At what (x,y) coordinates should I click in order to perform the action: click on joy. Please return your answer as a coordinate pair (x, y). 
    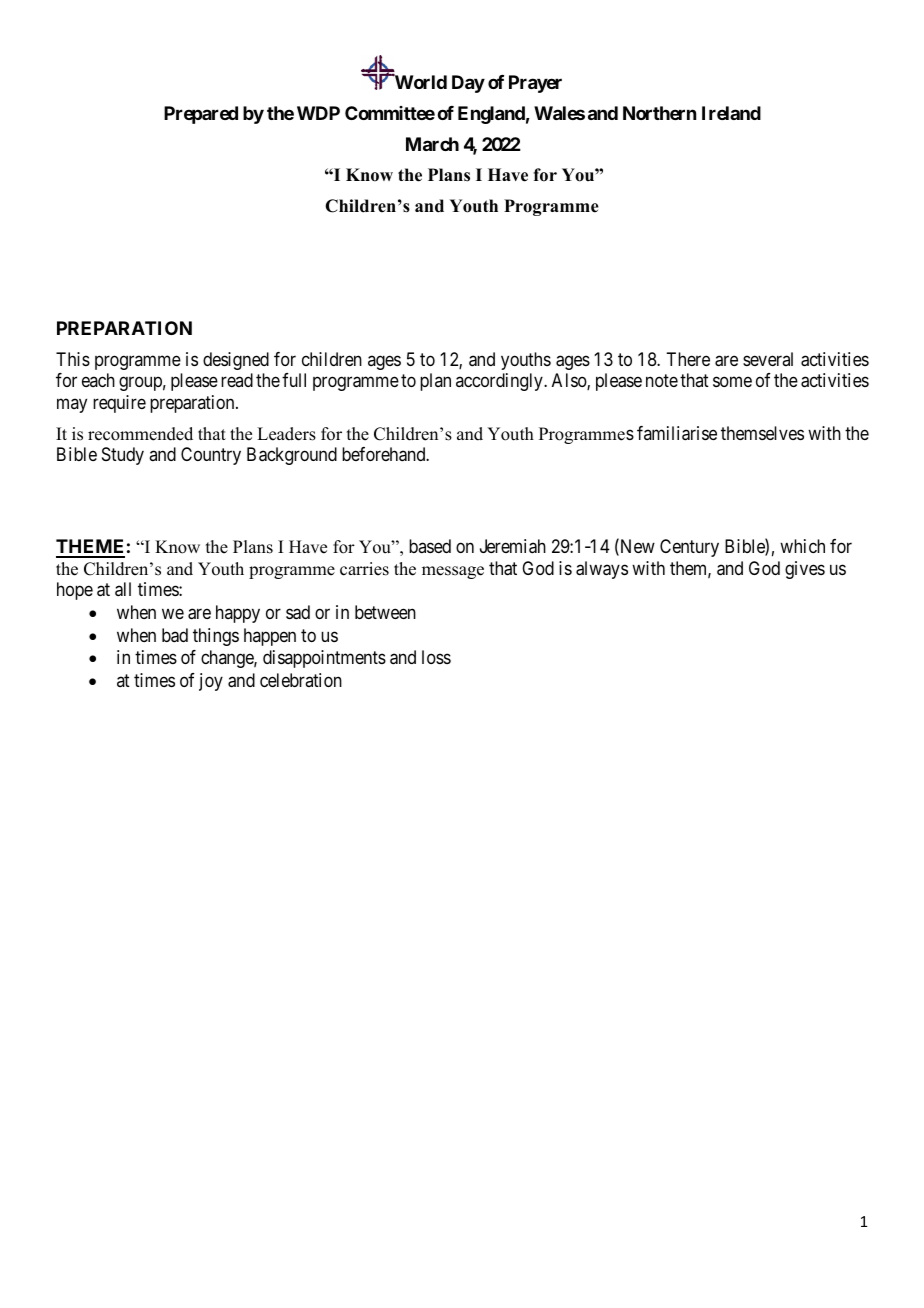
    Looking at the image, I should click on (211, 682).
